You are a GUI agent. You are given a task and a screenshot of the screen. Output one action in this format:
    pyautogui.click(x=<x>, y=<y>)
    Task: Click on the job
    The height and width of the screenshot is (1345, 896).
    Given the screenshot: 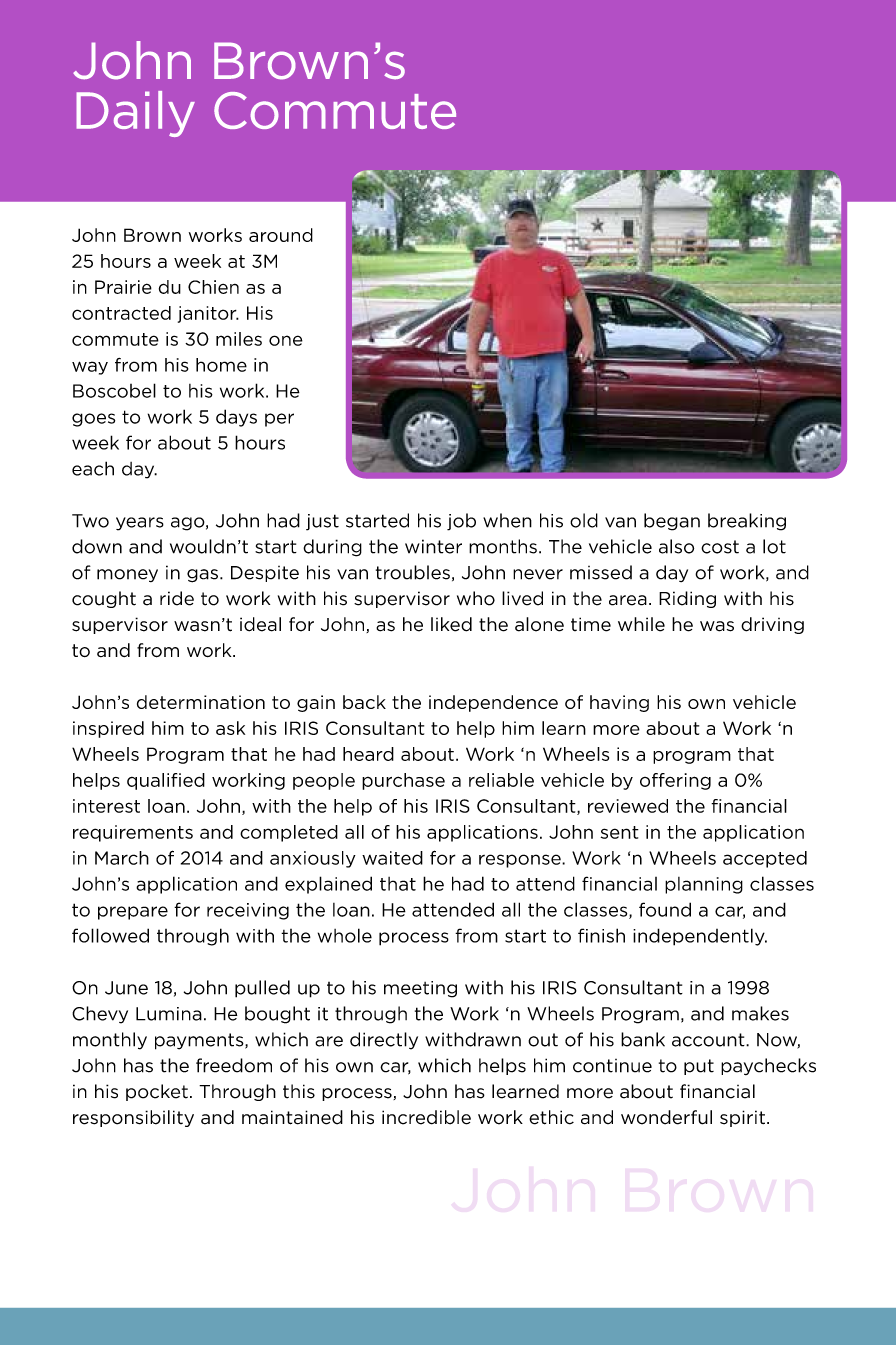 What is the action you would take?
    pyautogui.click(x=461, y=522)
